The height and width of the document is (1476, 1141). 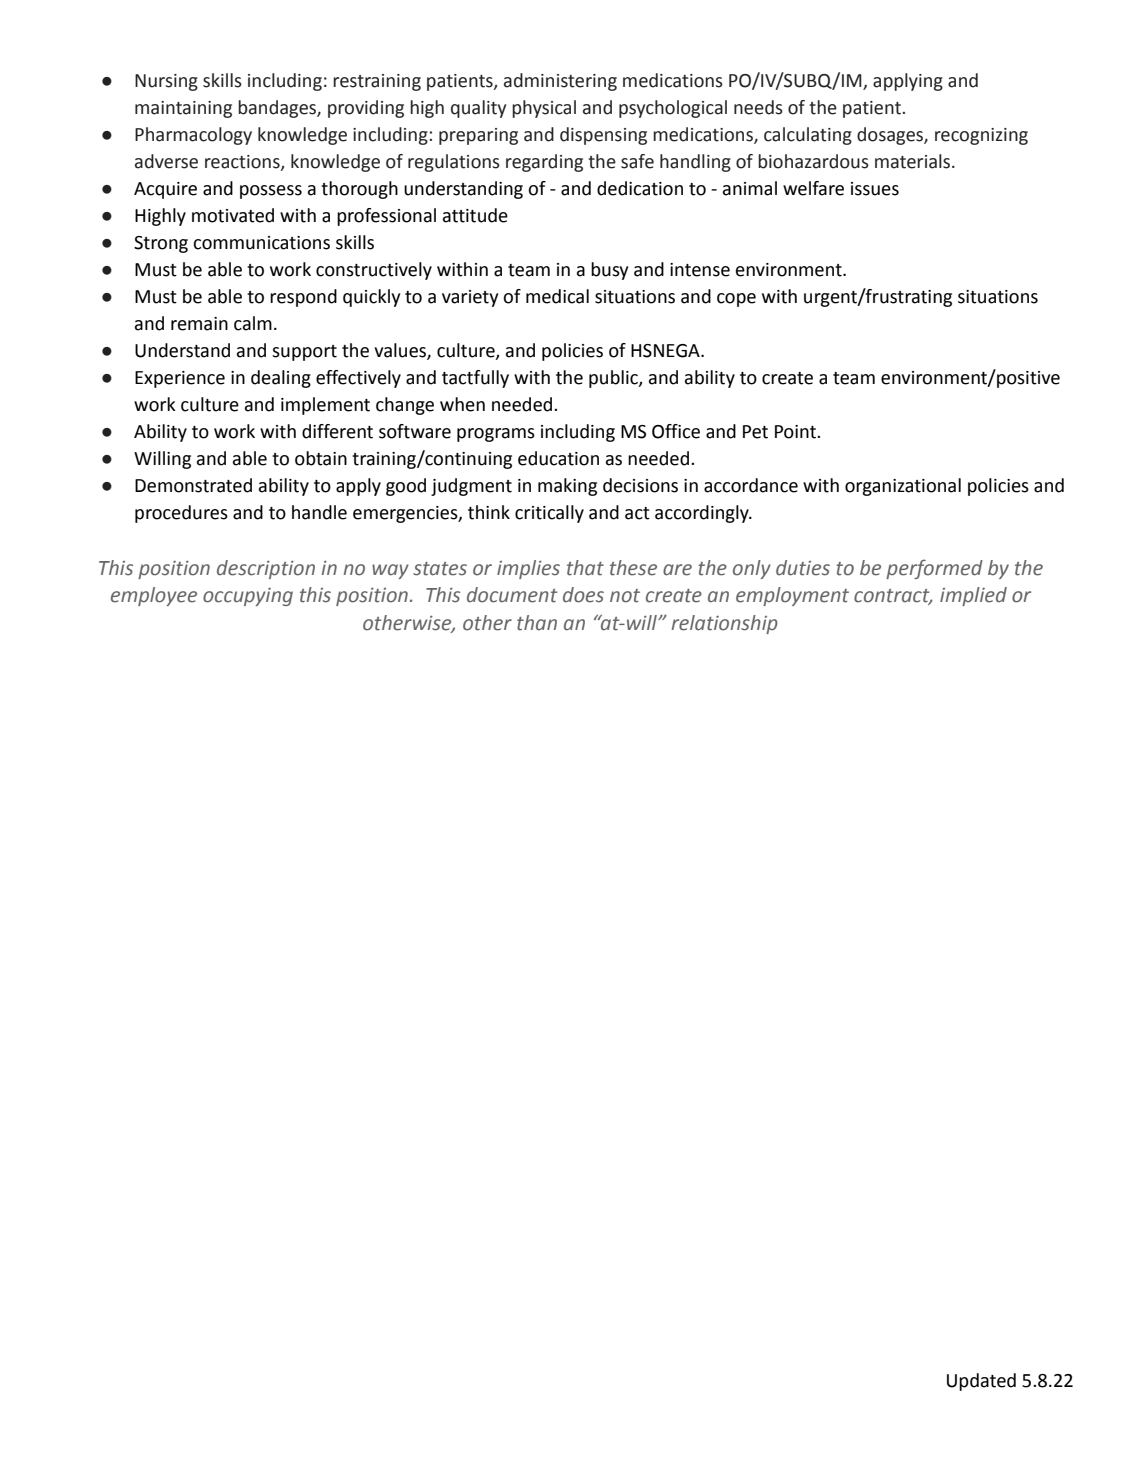 What do you see at coordinates (248, 597) in the document?
I see `occupying` at bounding box center [248, 597].
